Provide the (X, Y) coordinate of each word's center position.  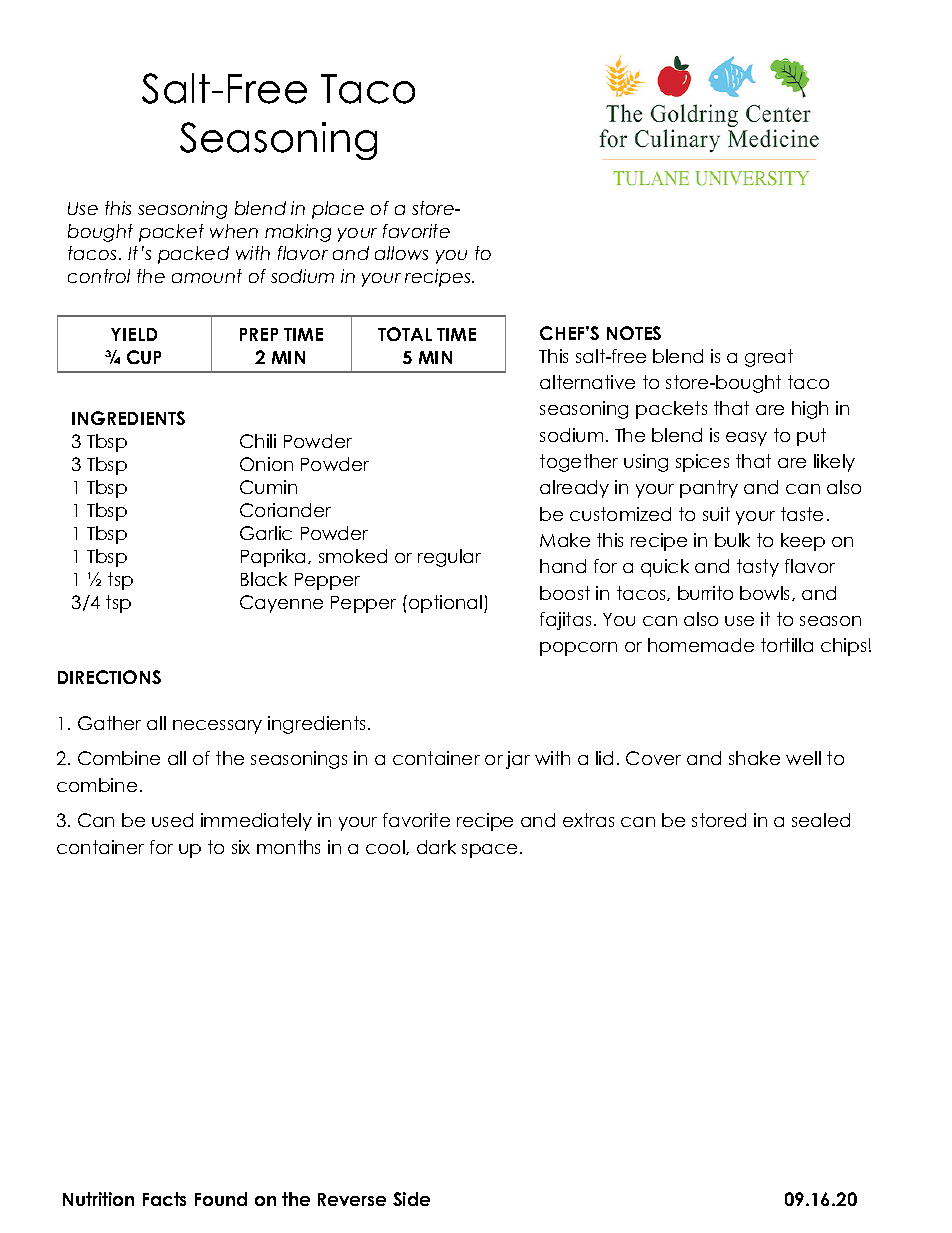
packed (193, 255)
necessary (217, 727)
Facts (164, 1199)
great (769, 358)
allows (401, 253)
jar (518, 760)
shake (754, 758)
